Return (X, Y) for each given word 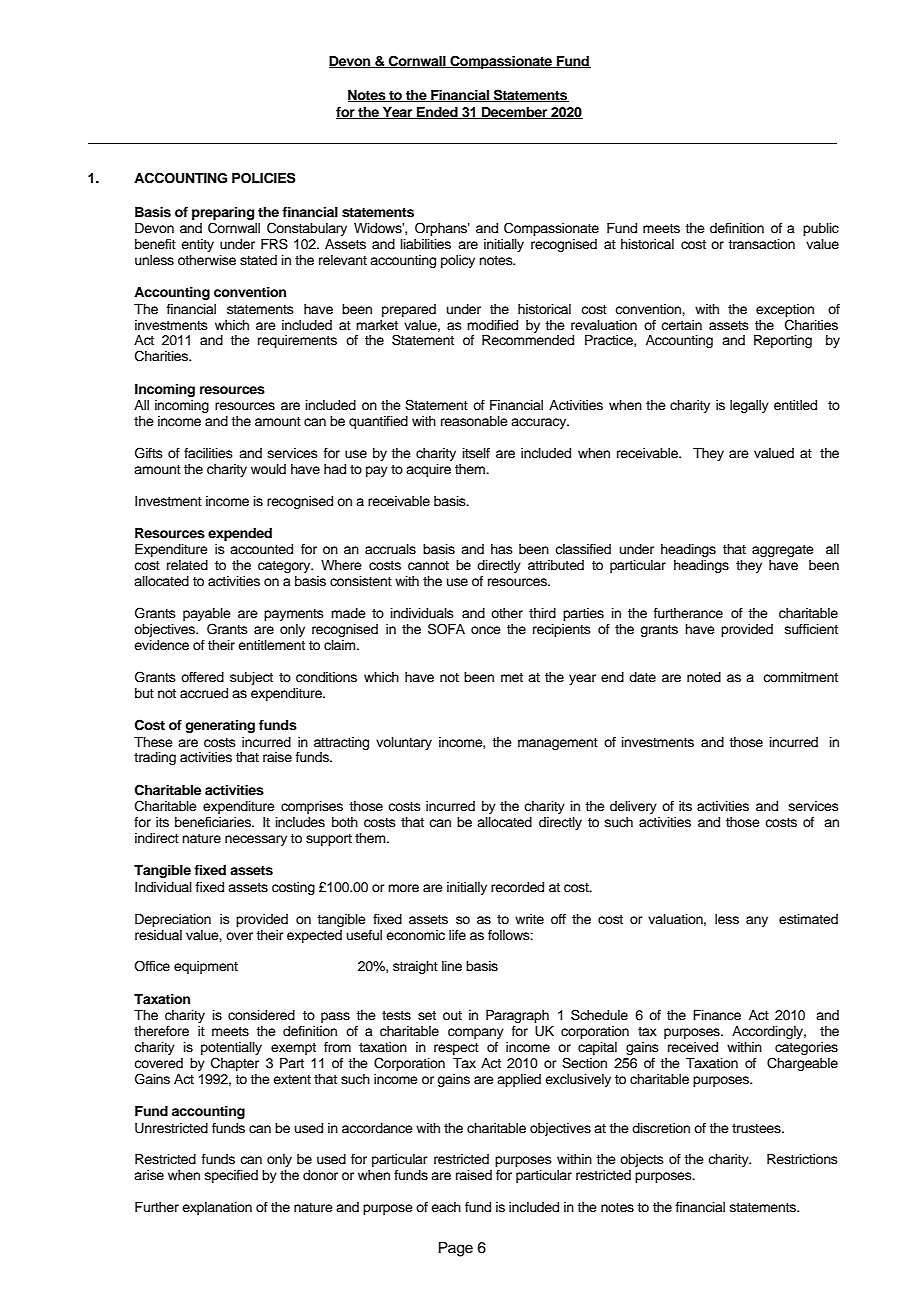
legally (749, 406)
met (512, 677)
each (446, 1207)
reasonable (474, 421)
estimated (808, 919)
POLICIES (264, 178)
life (457, 935)
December (515, 113)
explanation (217, 1208)
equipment (206, 967)
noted (704, 677)
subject (251, 678)
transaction (761, 244)
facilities (208, 453)
